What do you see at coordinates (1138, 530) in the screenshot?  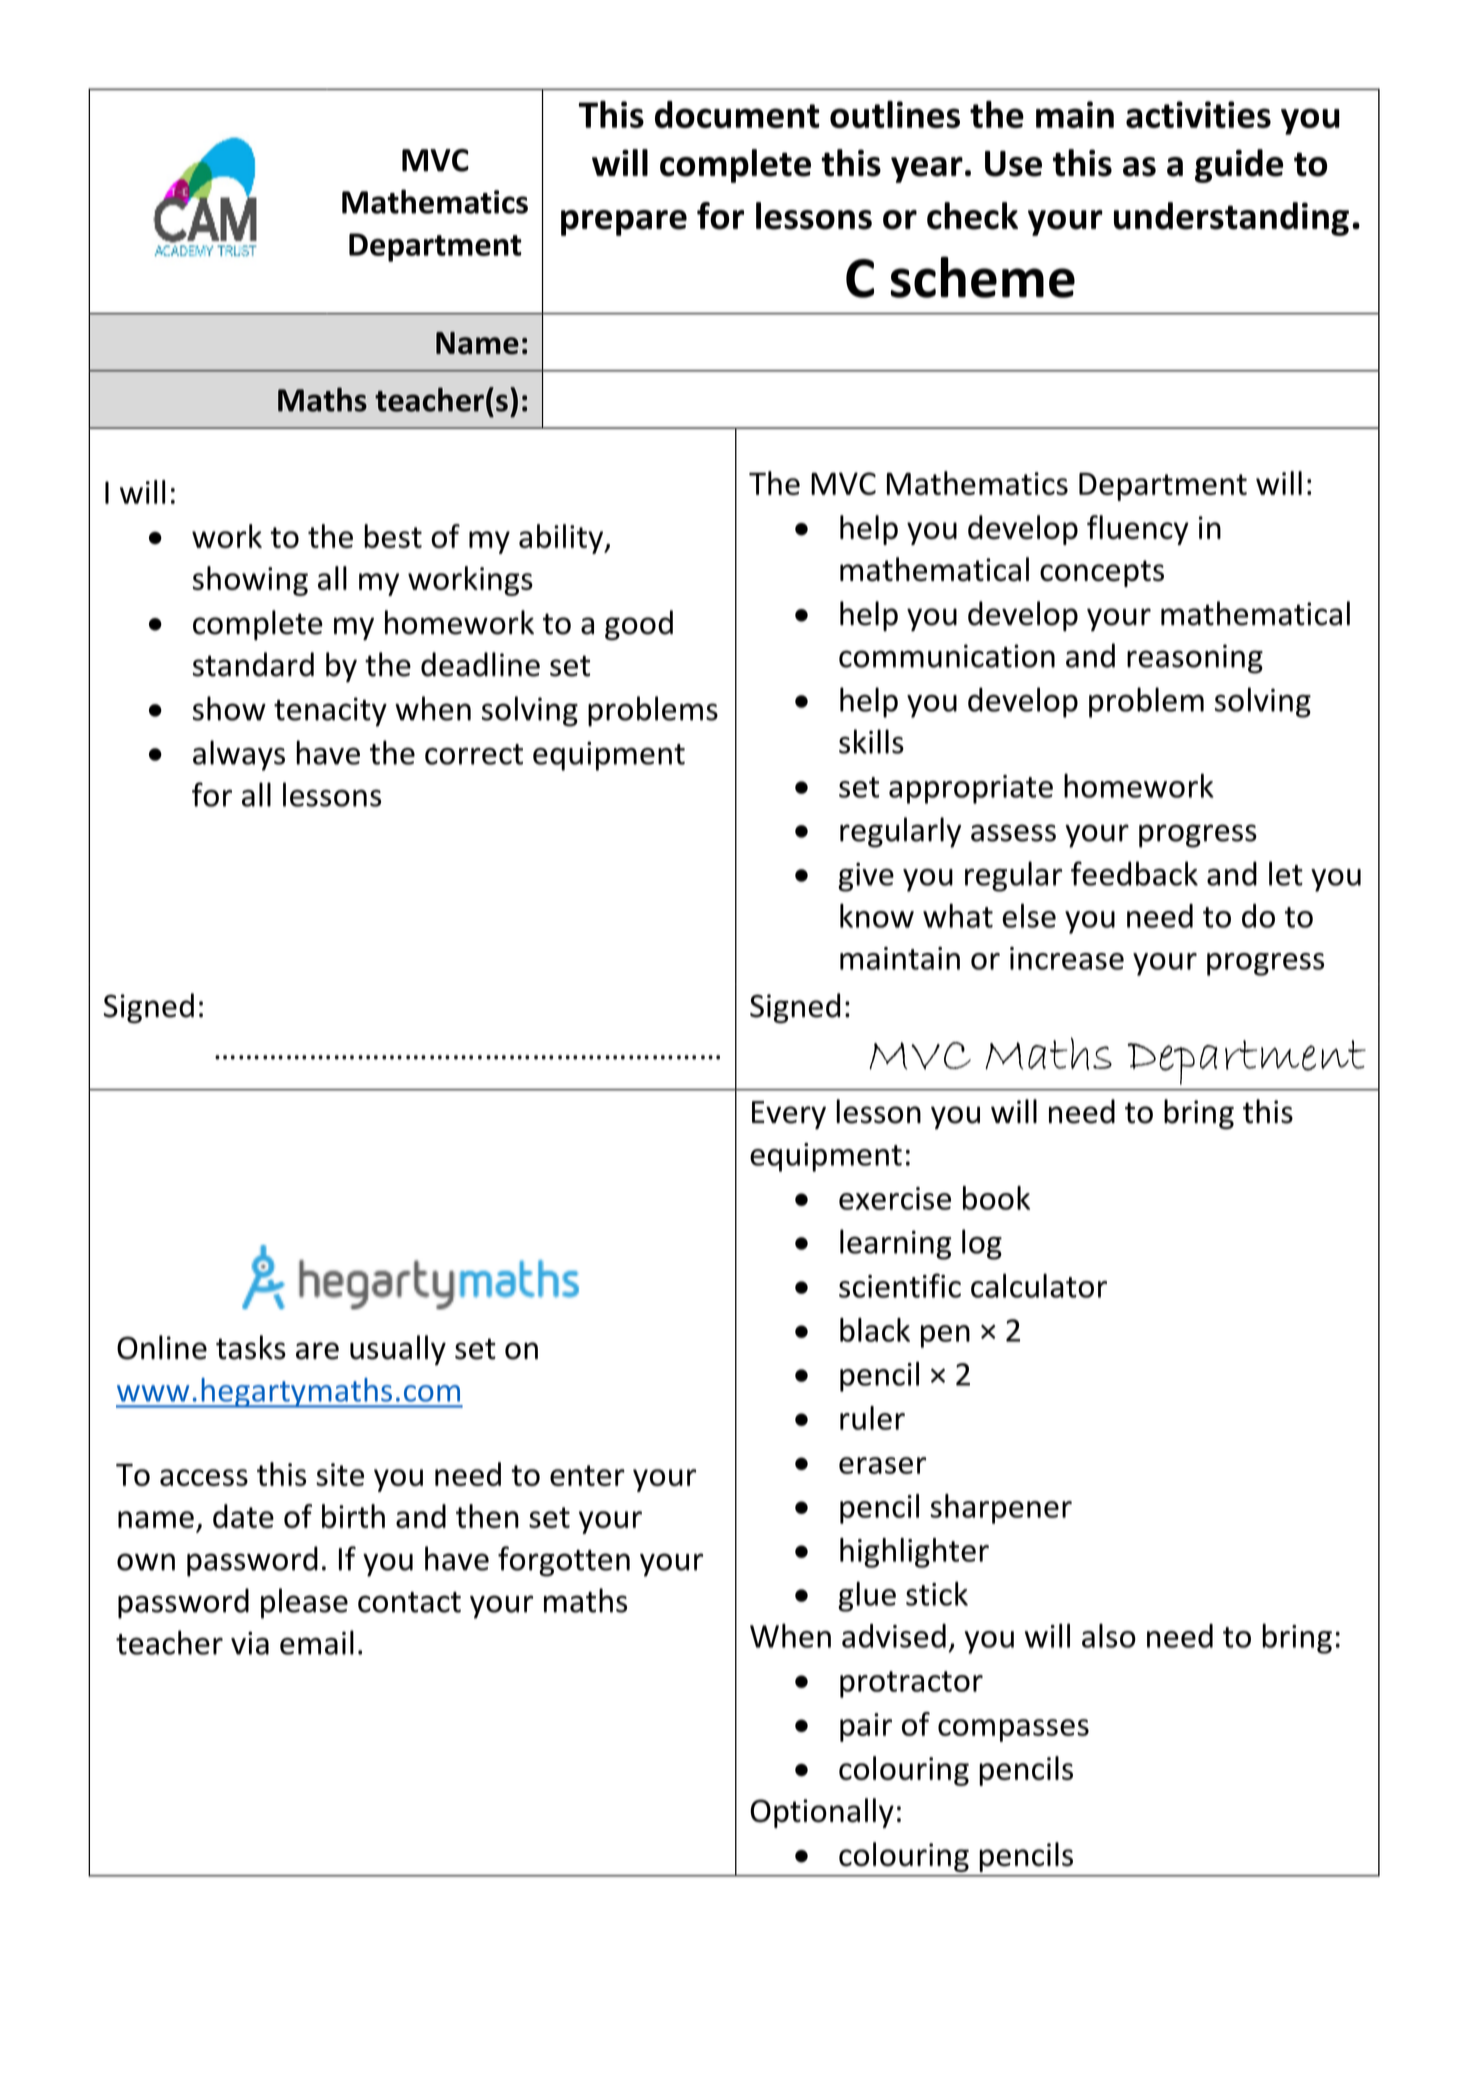 I see `fluency` at bounding box center [1138, 530].
